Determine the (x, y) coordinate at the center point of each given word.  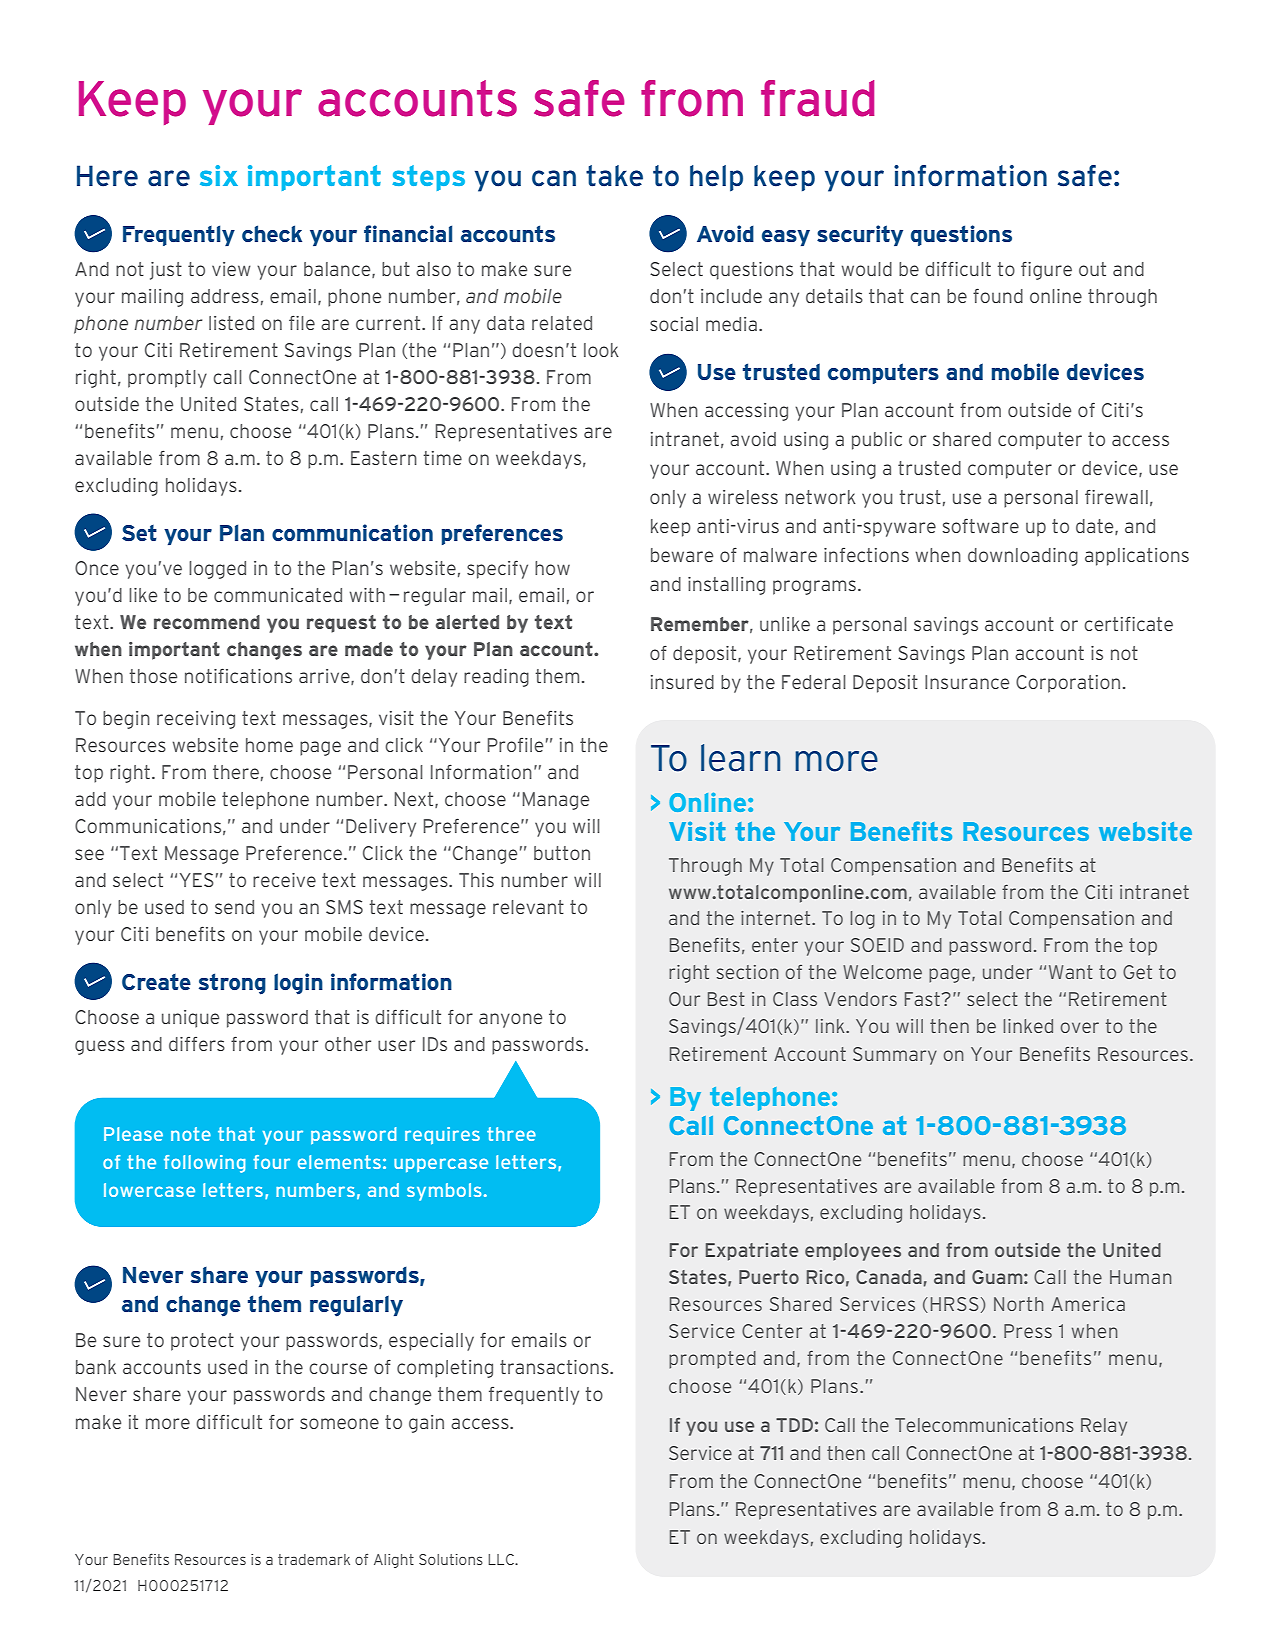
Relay (1104, 1427)
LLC (502, 1559)
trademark (314, 1559)
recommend (207, 622)
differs (197, 1044)
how (552, 568)
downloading (1023, 557)
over (1080, 1027)
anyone (510, 1020)
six (219, 175)
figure (1046, 270)
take (614, 176)
